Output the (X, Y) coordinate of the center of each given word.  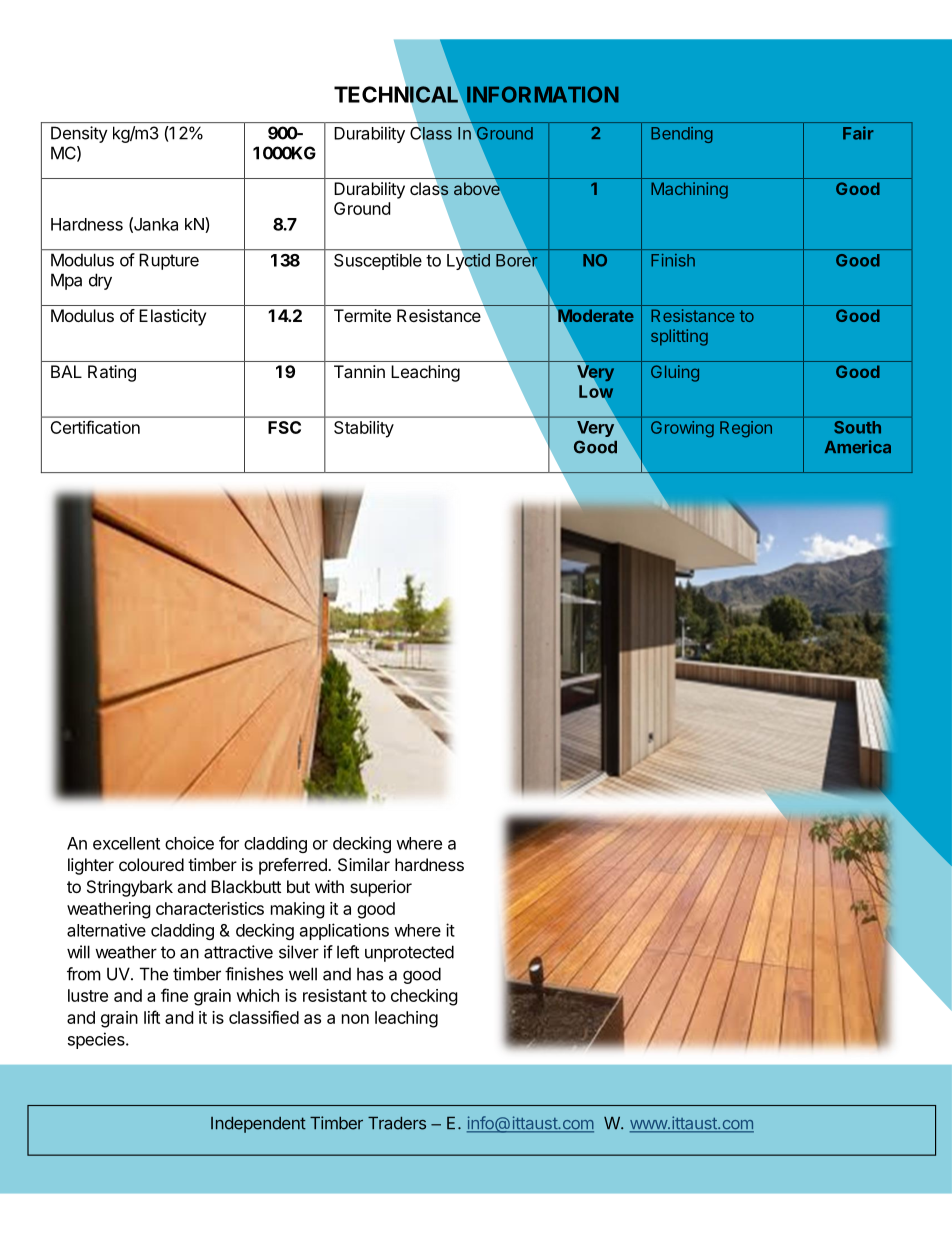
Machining (689, 190)
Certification (95, 427)
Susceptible (378, 261)
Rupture (169, 262)
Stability (364, 429)
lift (152, 1017)
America (858, 446)
